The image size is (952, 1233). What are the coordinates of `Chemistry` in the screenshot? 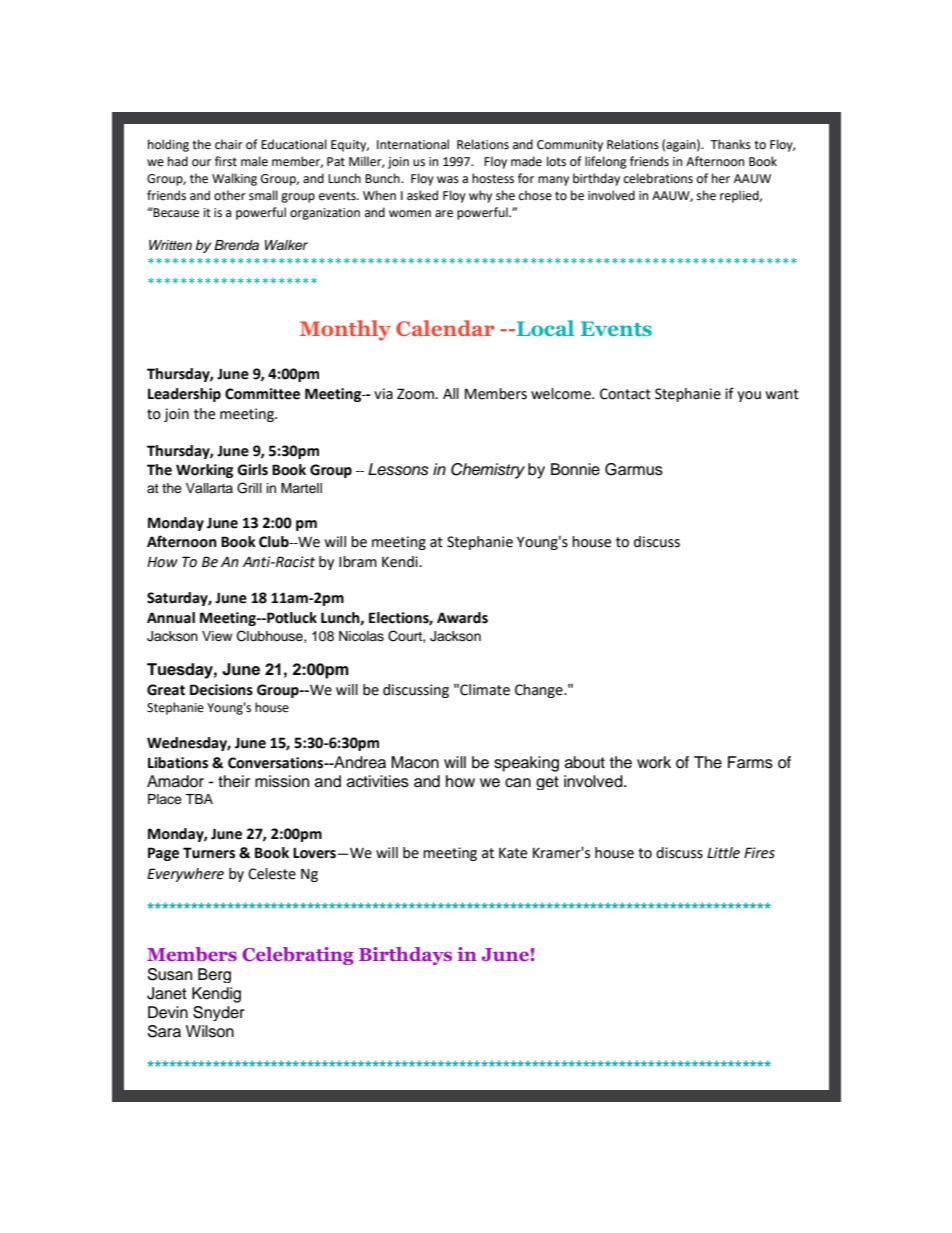 It's located at (488, 471).
